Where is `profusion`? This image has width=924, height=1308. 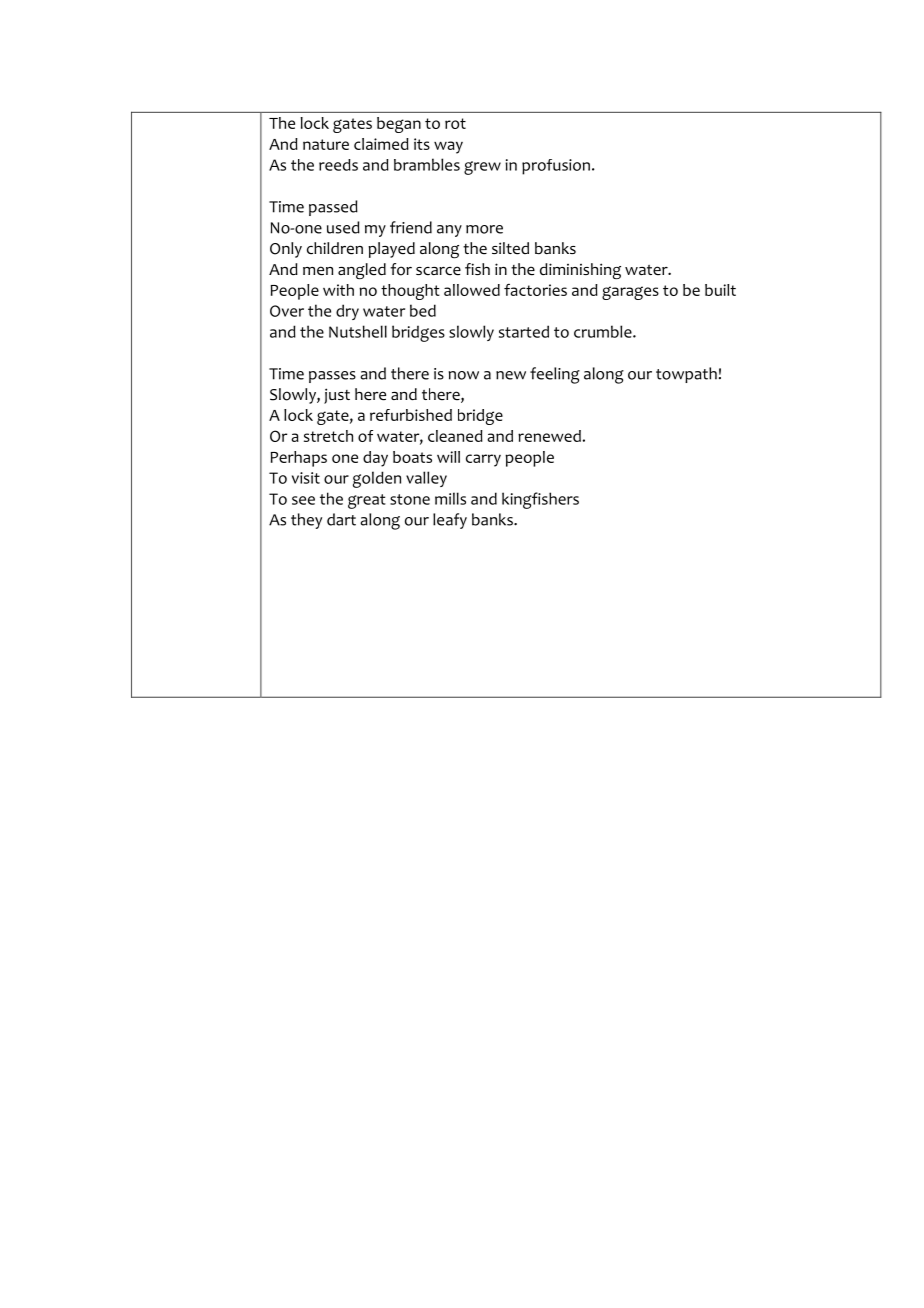
profusion is located at coordinates (556, 167).
